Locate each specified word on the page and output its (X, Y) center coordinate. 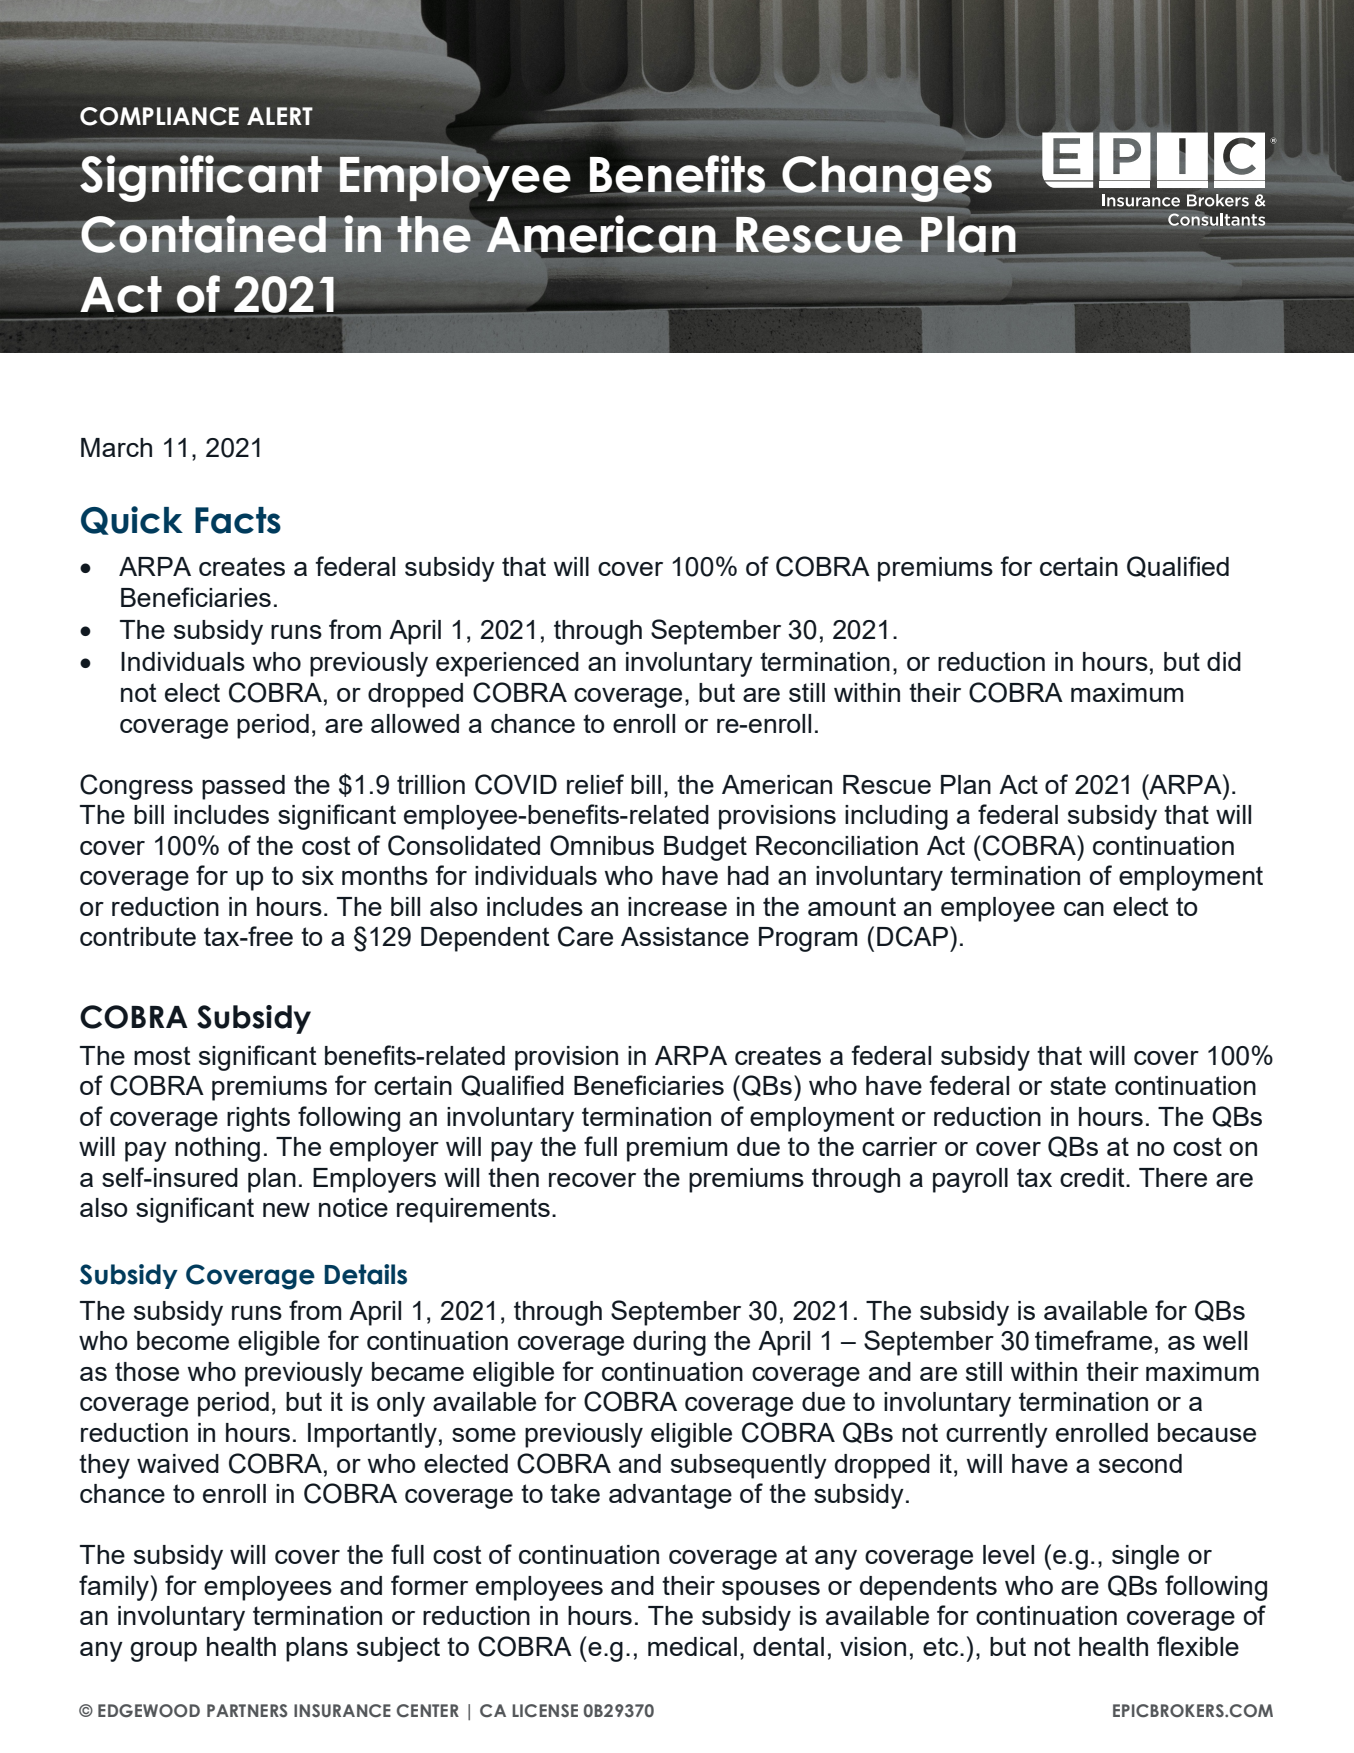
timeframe (1093, 1340)
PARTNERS (247, 1711)
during (669, 1343)
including (896, 817)
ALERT (280, 116)
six (318, 875)
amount (852, 906)
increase (677, 906)
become (183, 1340)
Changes (887, 179)
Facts (238, 520)
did (1224, 661)
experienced (507, 664)
